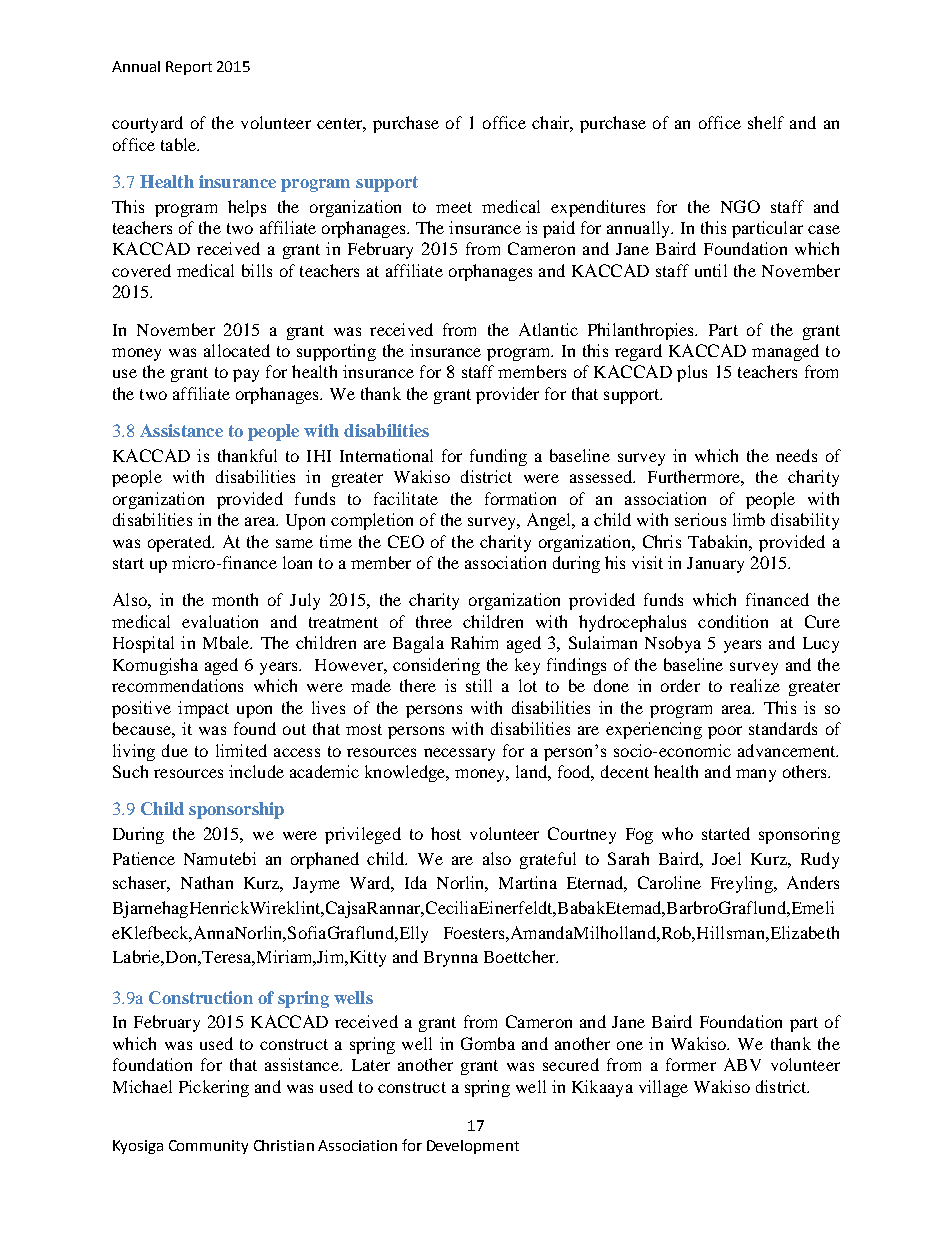  What do you see at coordinates (189, 68) in the screenshot?
I see `Report` at bounding box center [189, 68].
